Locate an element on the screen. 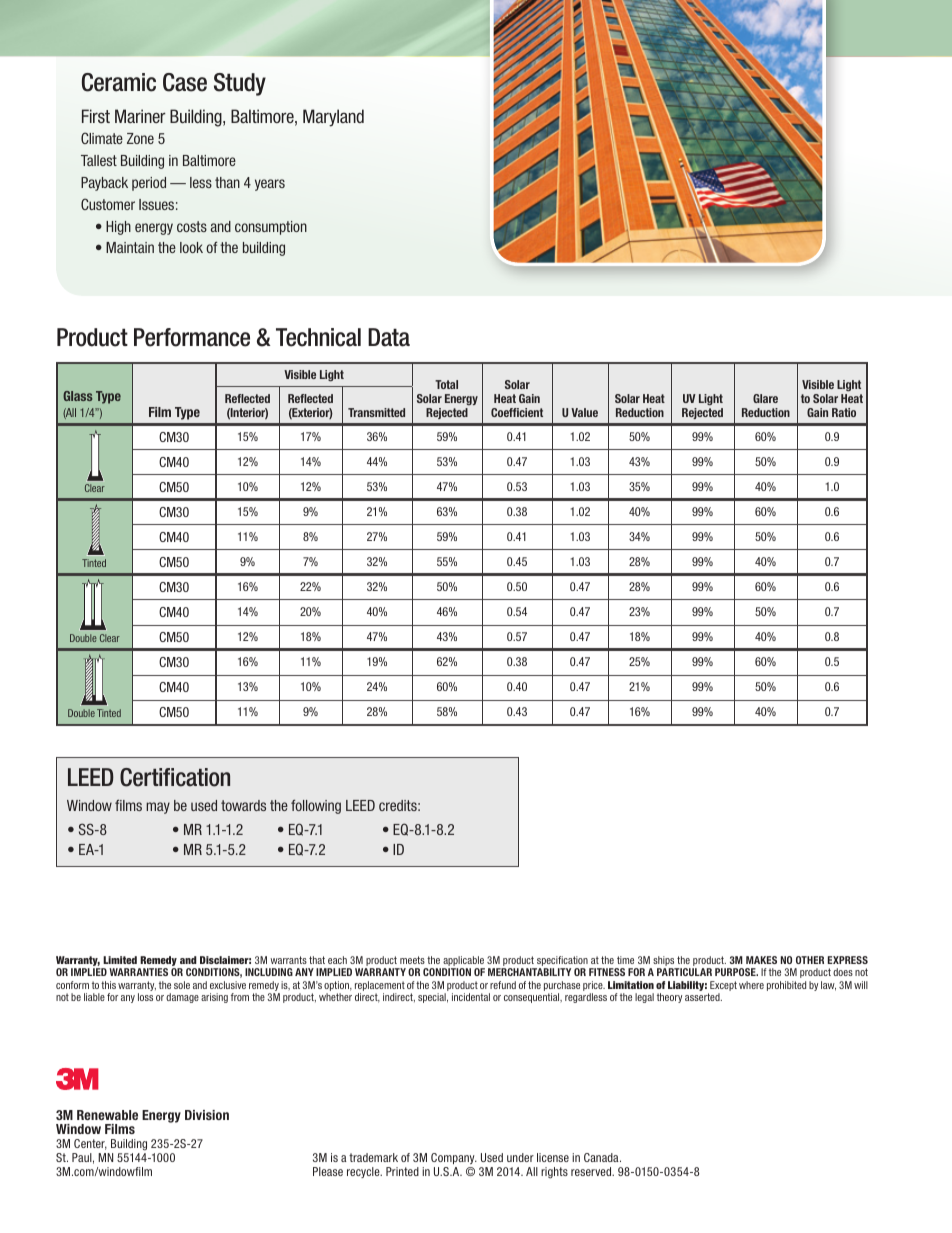 The height and width of the screenshot is (1233, 952). Glare is located at coordinates (765, 398).
